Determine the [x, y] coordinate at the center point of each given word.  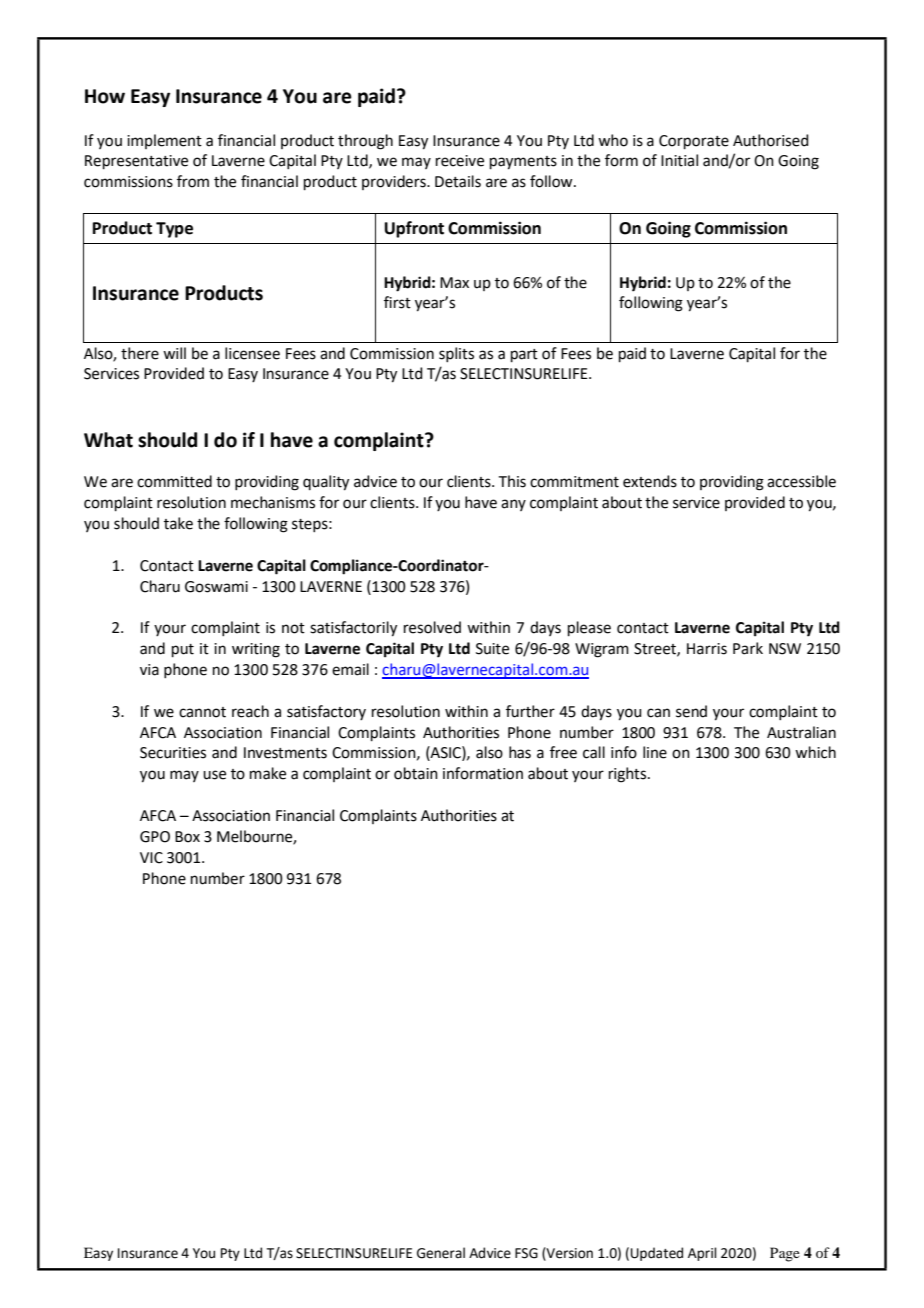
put [183, 650]
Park [748, 648]
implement [164, 141]
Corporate [694, 142]
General [441, 1253]
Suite [492, 649]
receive [460, 161]
